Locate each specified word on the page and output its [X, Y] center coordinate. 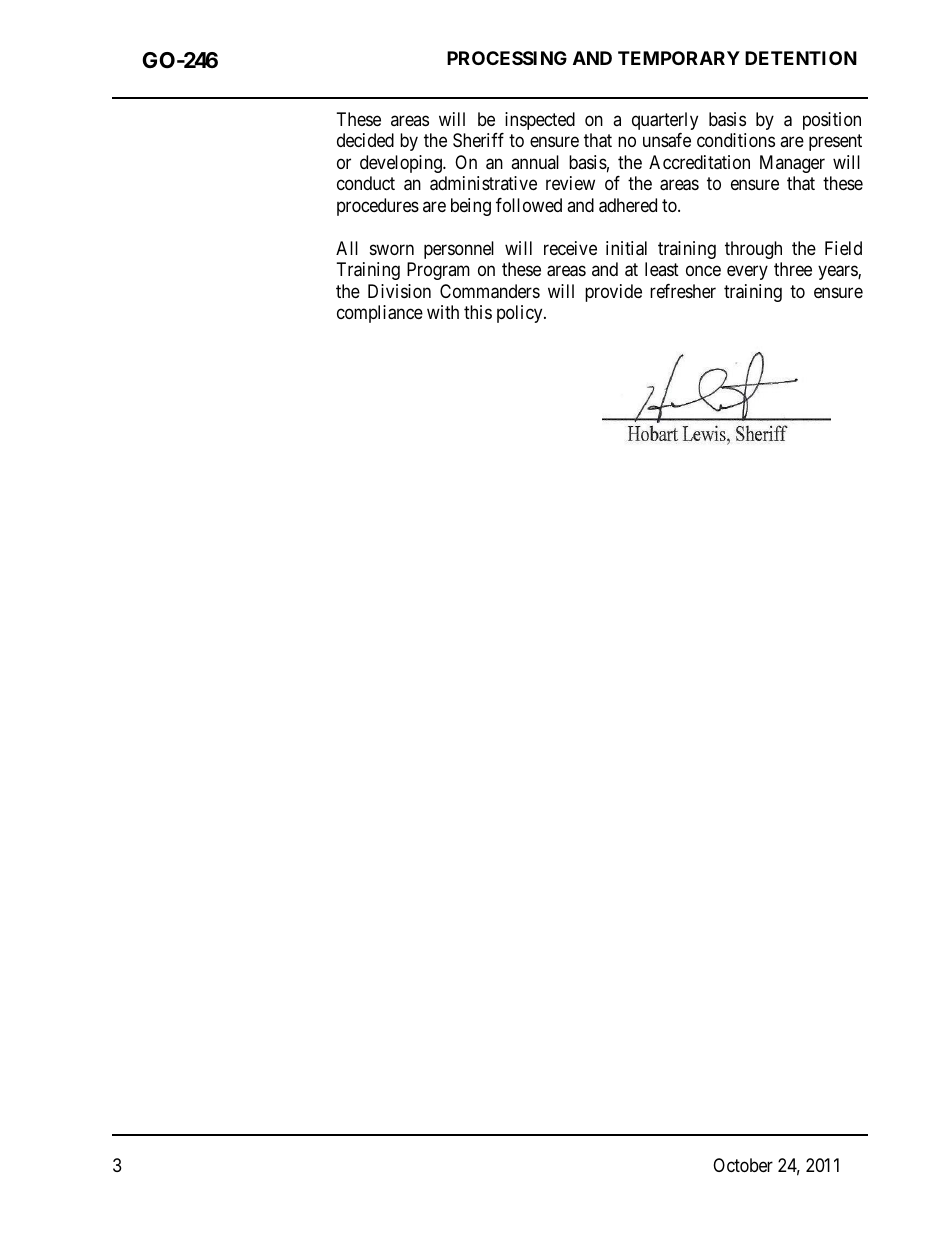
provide [613, 293]
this [478, 312]
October [743, 1165]
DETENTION [801, 58]
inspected [540, 121]
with [443, 312]
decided [365, 140]
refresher [683, 291]
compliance [380, 314]
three [793, 269]
